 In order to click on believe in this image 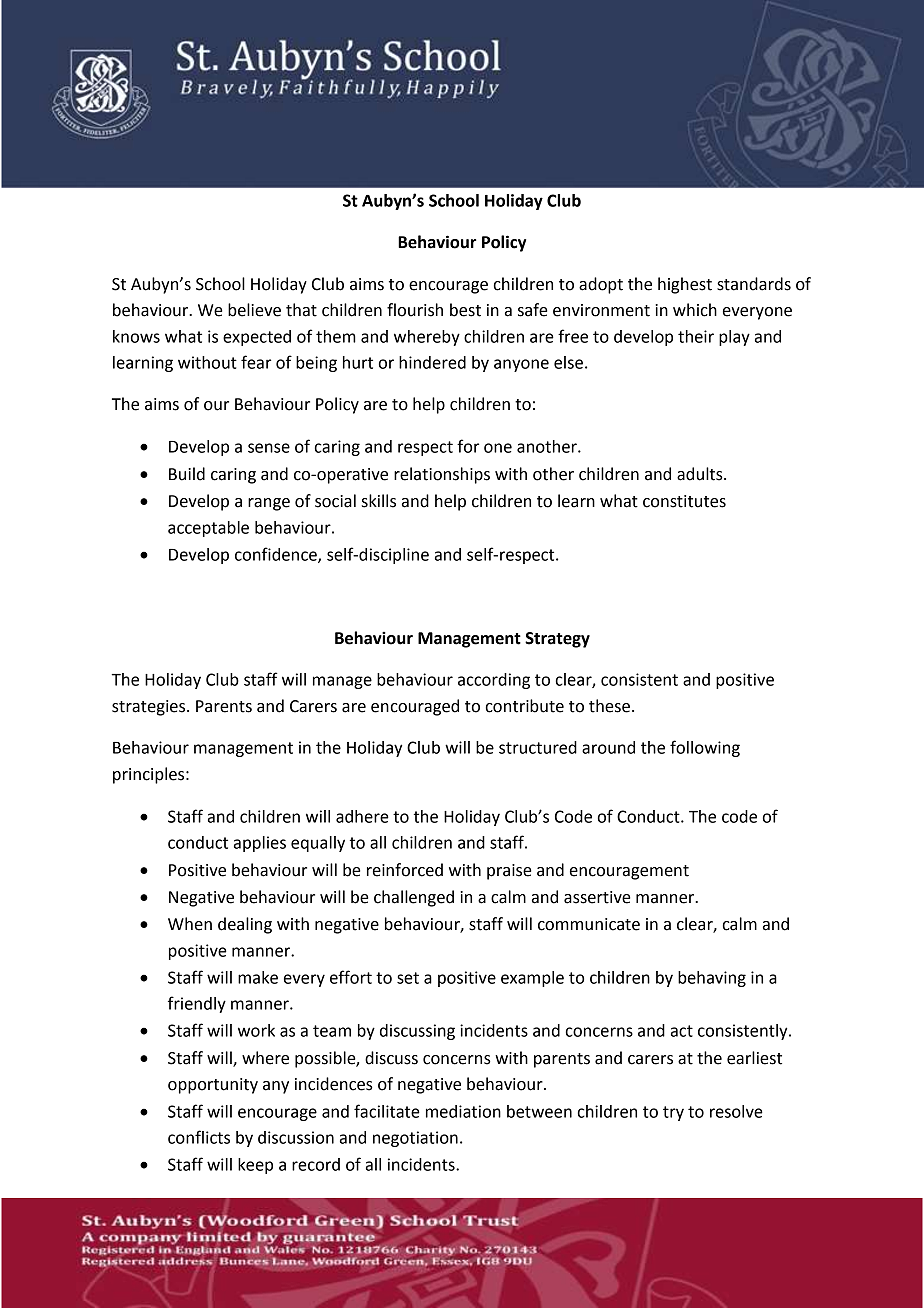, I will do `click(254, 310)`.
